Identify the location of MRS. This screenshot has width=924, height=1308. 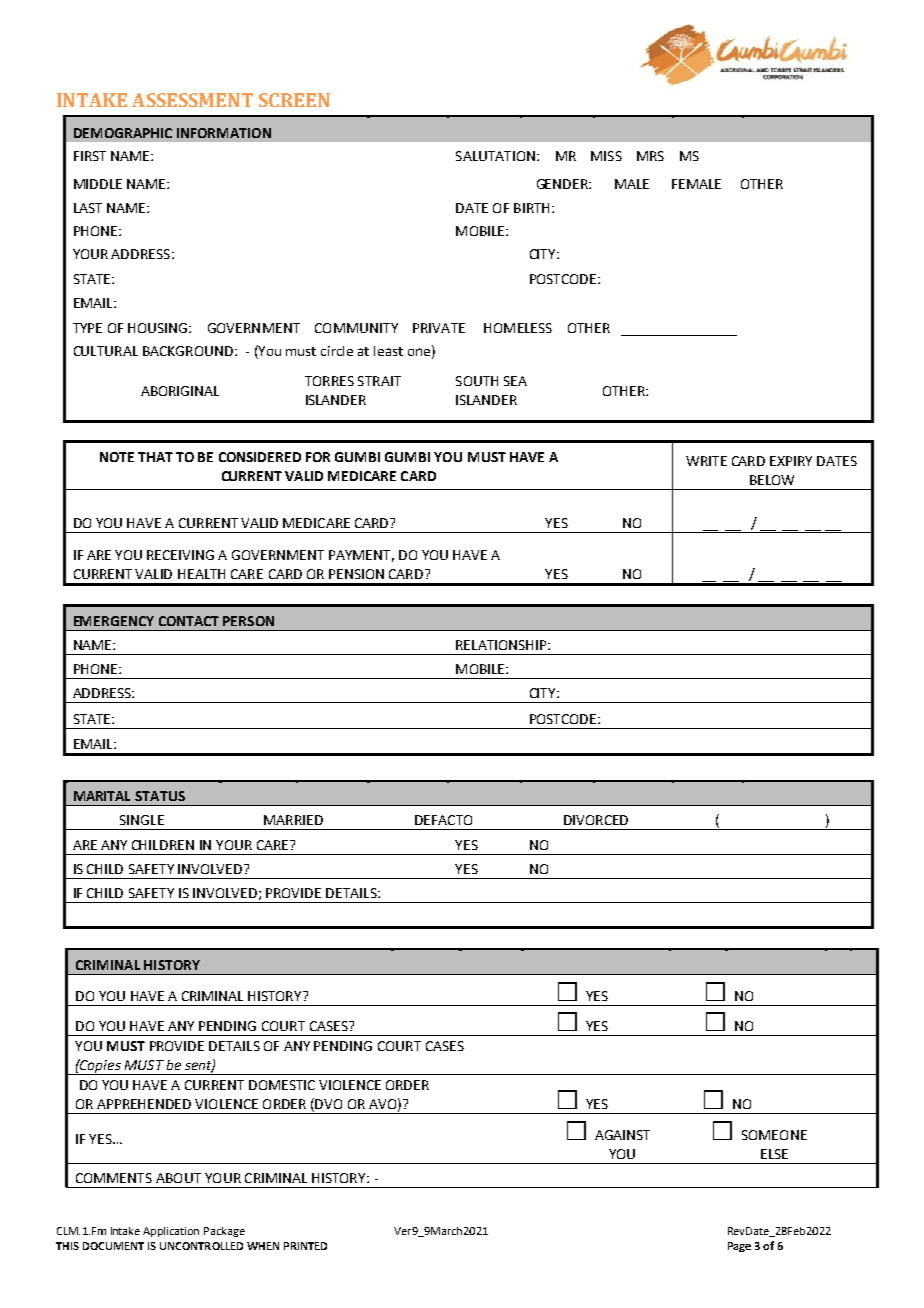
(650, 156).
